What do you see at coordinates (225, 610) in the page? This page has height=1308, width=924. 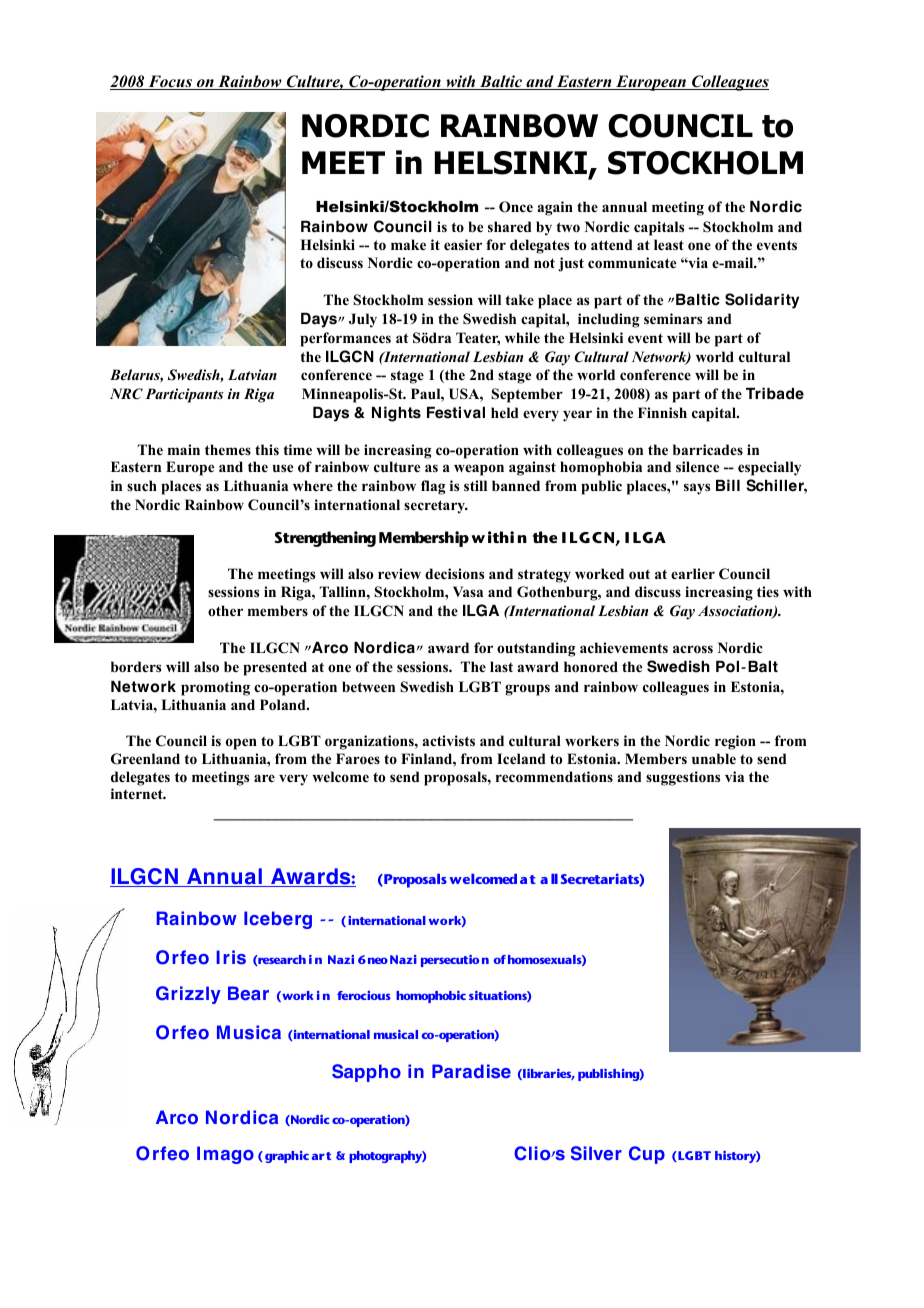 I see `other` at bounding box center [225, 610].
